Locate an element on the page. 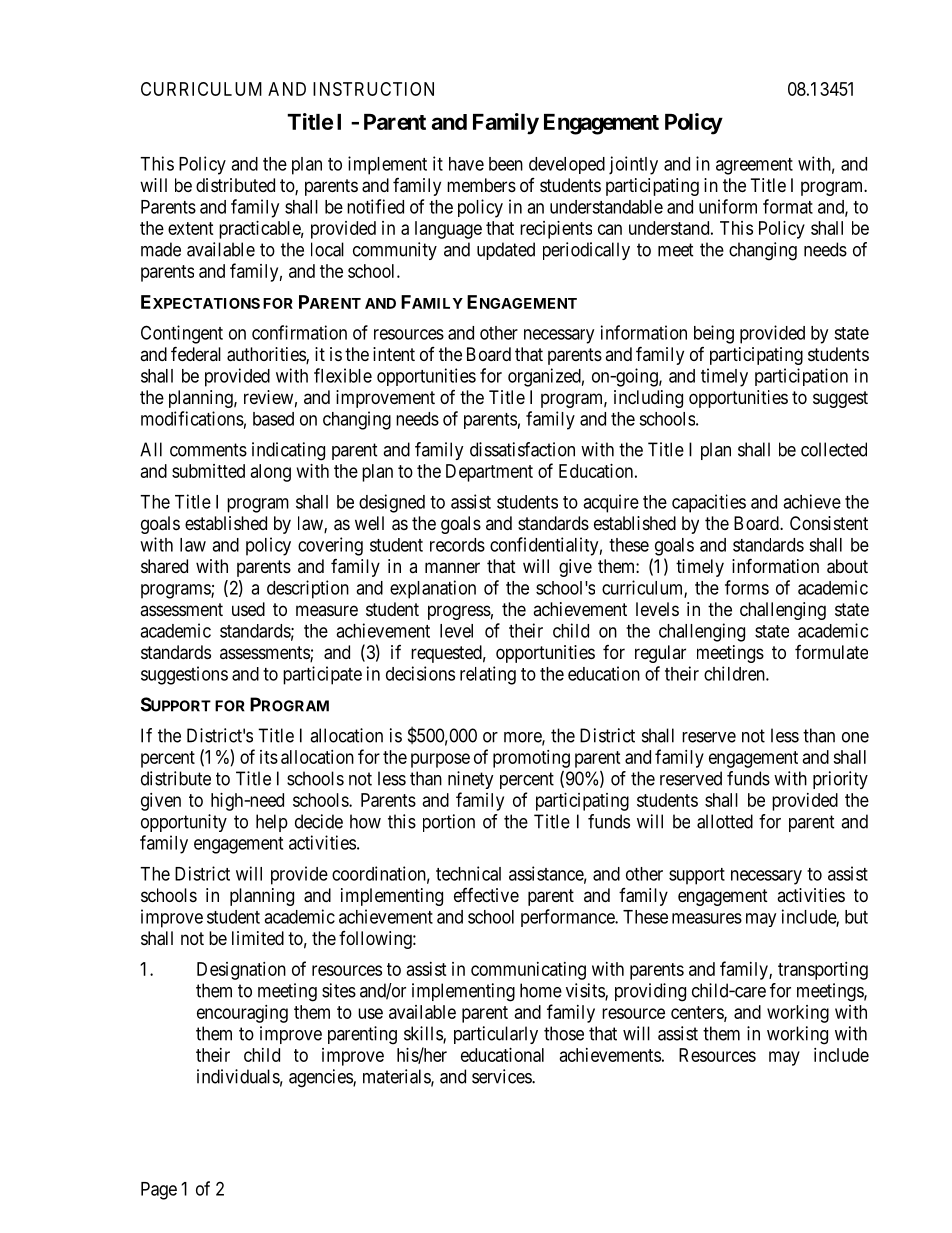 The height and width of the image is (1233, 952). agreement is located at coordinates (754, 166).
